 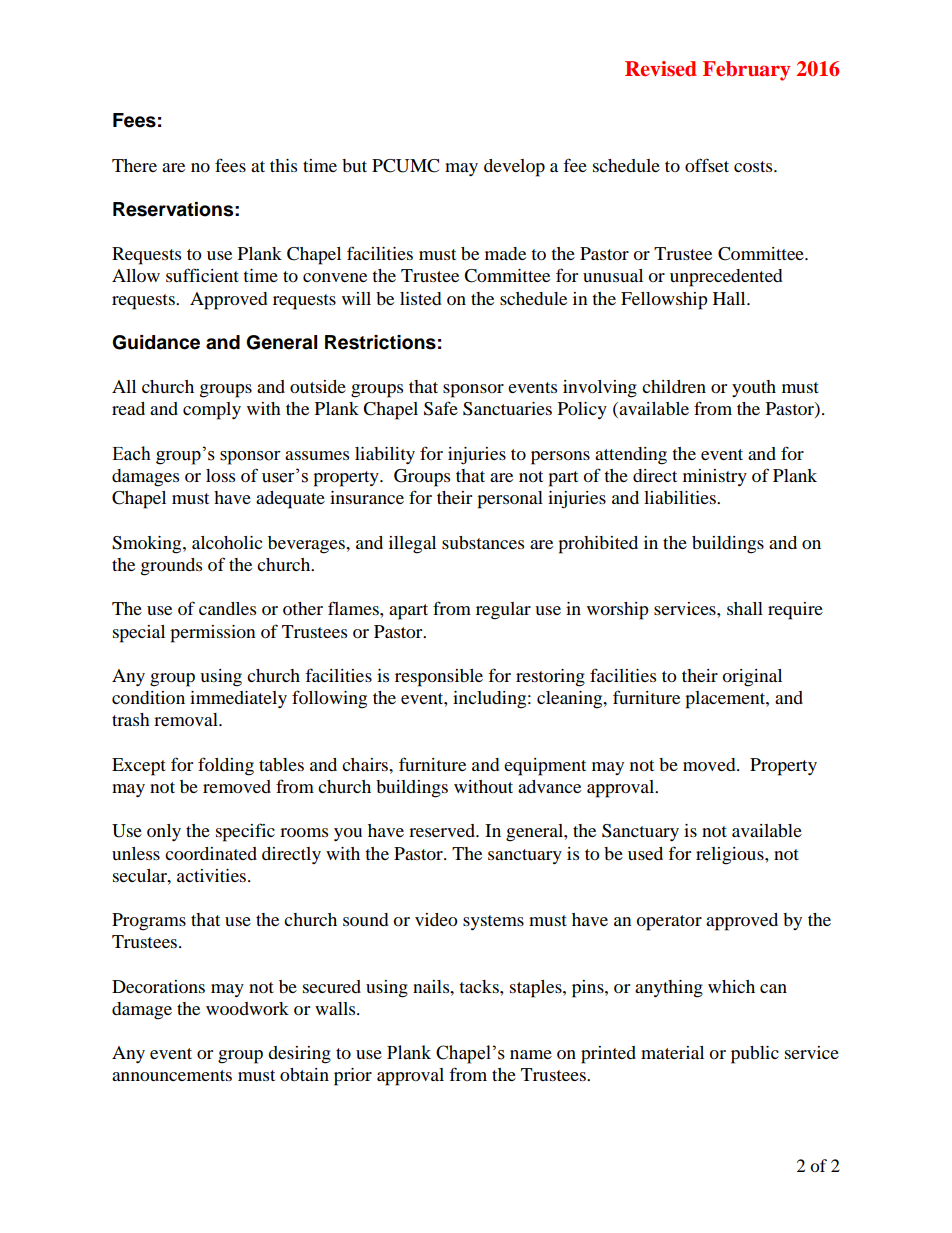 What do you see at coordinates (171, 567) in the screenshot?
I see `grounds` at bounding box center [171, 567].
